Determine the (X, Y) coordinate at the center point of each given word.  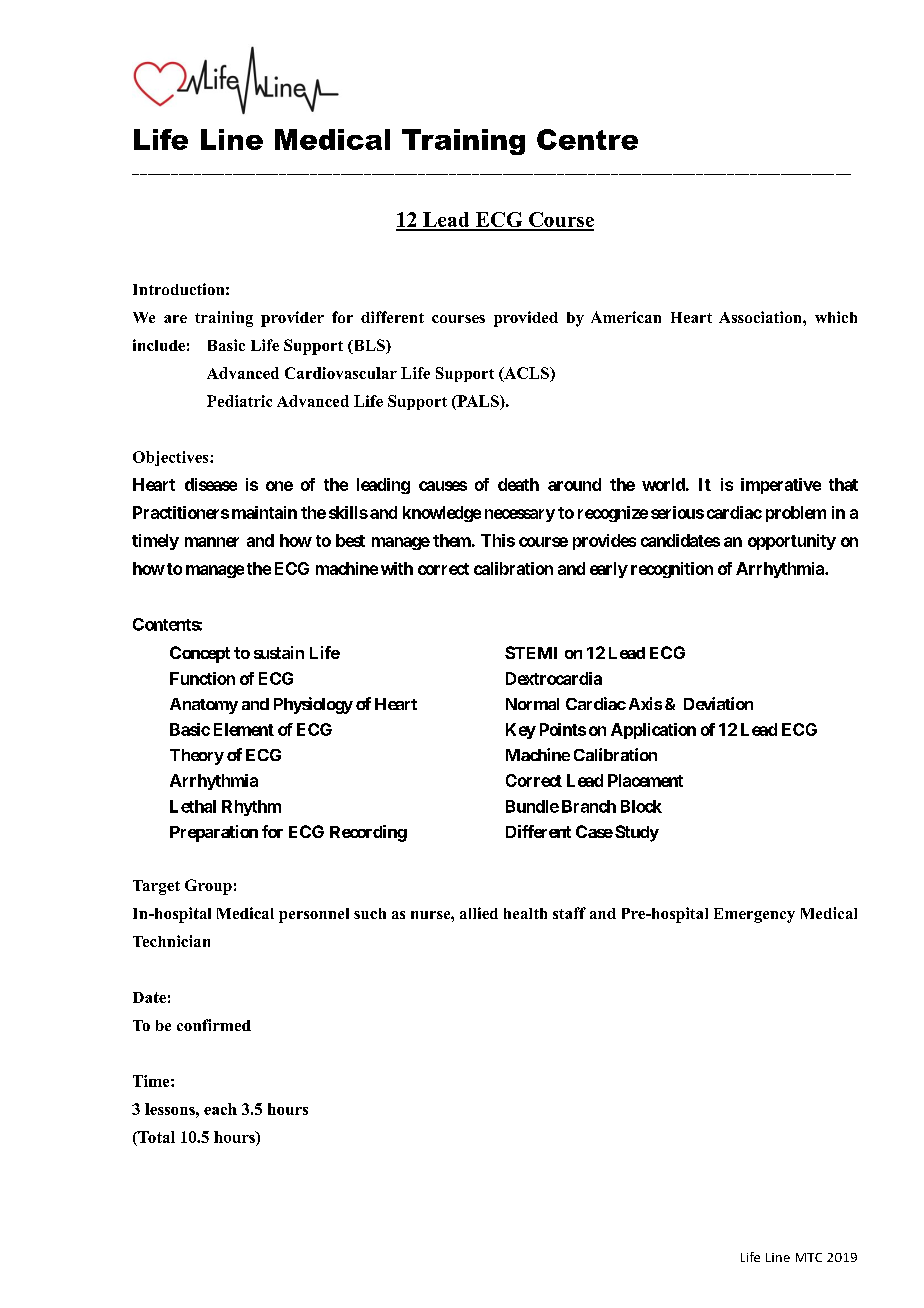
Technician (171, 941)
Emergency (754, 915)
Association (761, 317)
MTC (809, 1257)
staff (569, 913)
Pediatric (239, 401)
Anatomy (204, 706)
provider (292, 319)
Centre (587, 139)
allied (479, 913)
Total (155, 1138)
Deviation (718, 703)
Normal (532, 704)
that (843, 484)
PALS (478, 402)
